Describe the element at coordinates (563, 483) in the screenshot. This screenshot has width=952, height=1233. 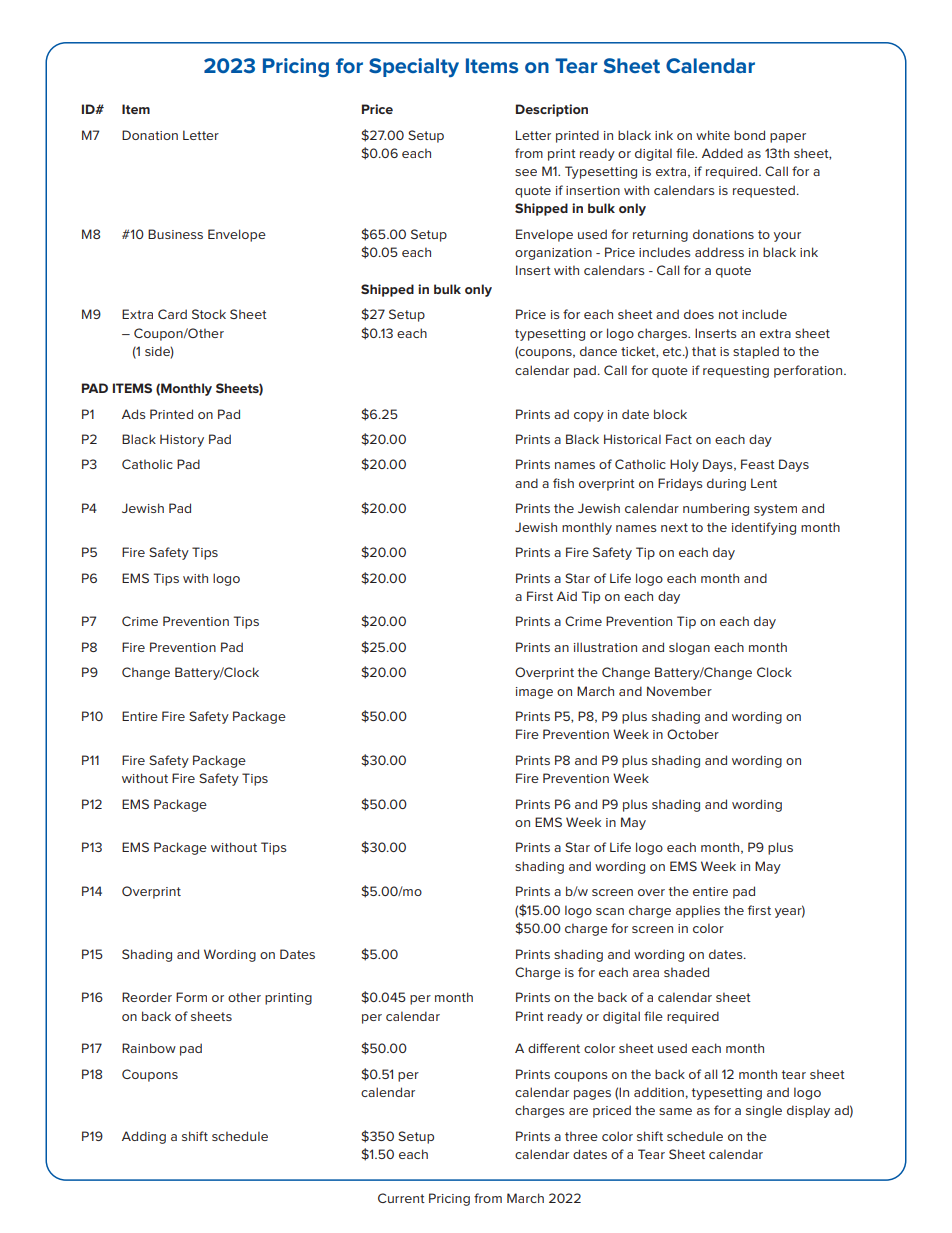
I see `fish` at that location.
